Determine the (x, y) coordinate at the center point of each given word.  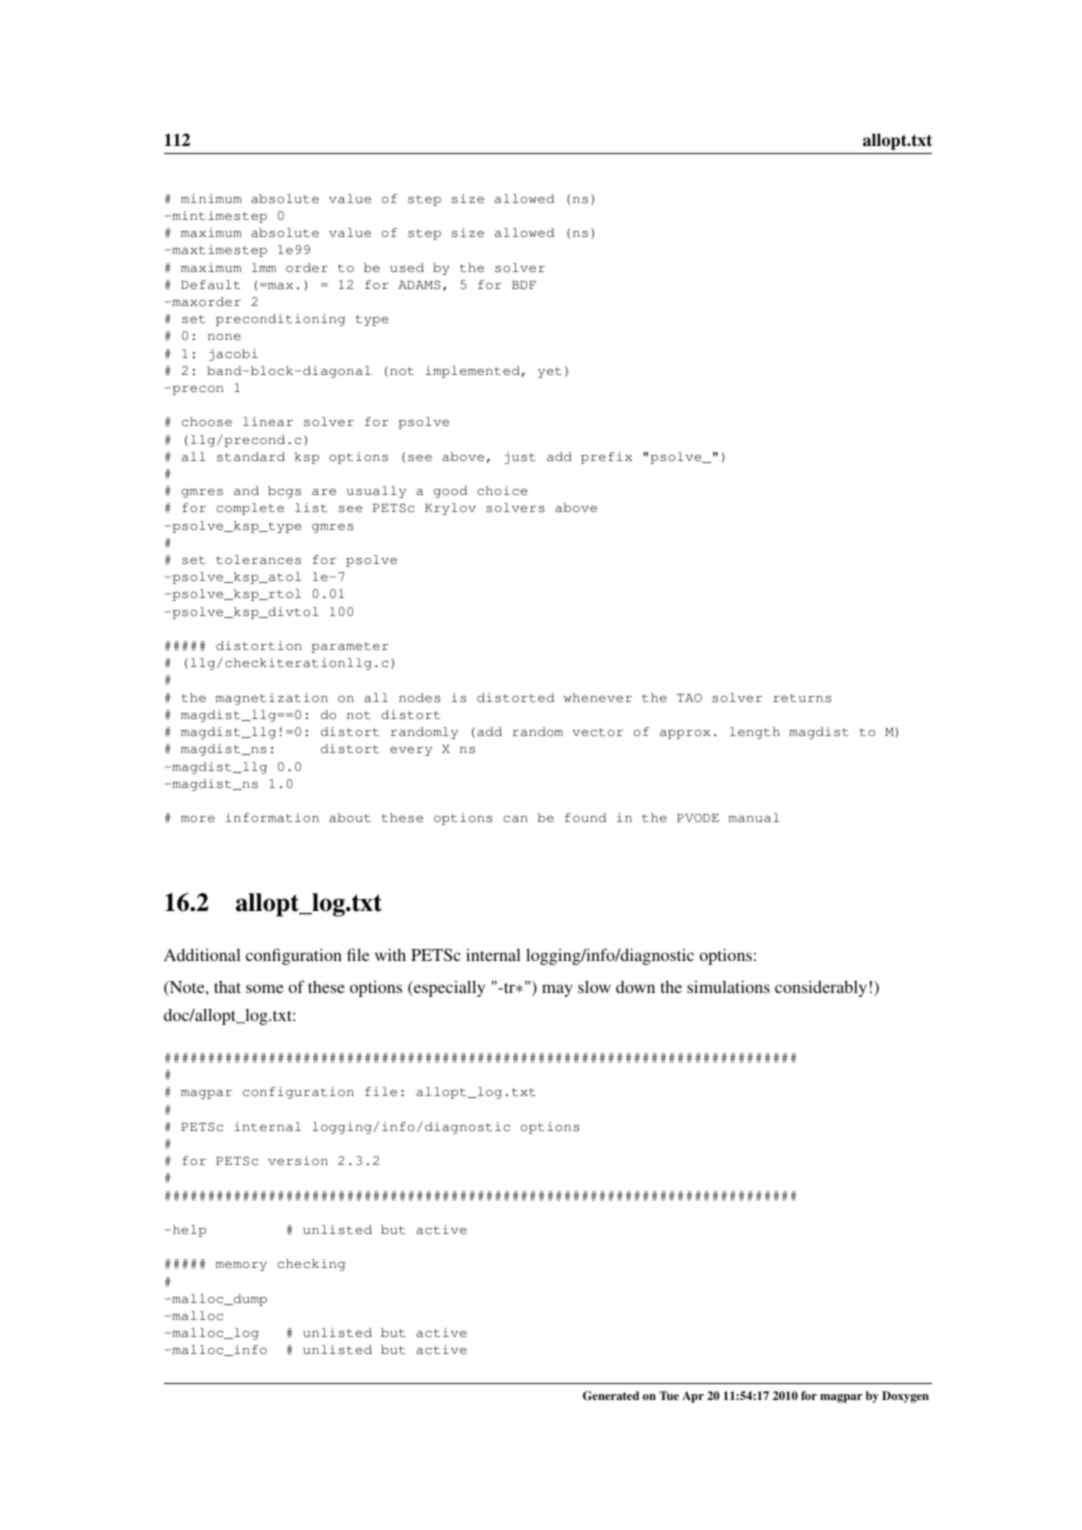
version (298, 1160)
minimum (211, 198)
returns (802, 698)
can (515, 819)
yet (550, 372)
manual (754, 817)
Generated (611, 1396)
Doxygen (905, 1397)
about (350, 817)
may (557, 990)
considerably (821, 988)
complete (250, 509)
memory (241, 1266)
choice (502, 490)
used (407, 267)
